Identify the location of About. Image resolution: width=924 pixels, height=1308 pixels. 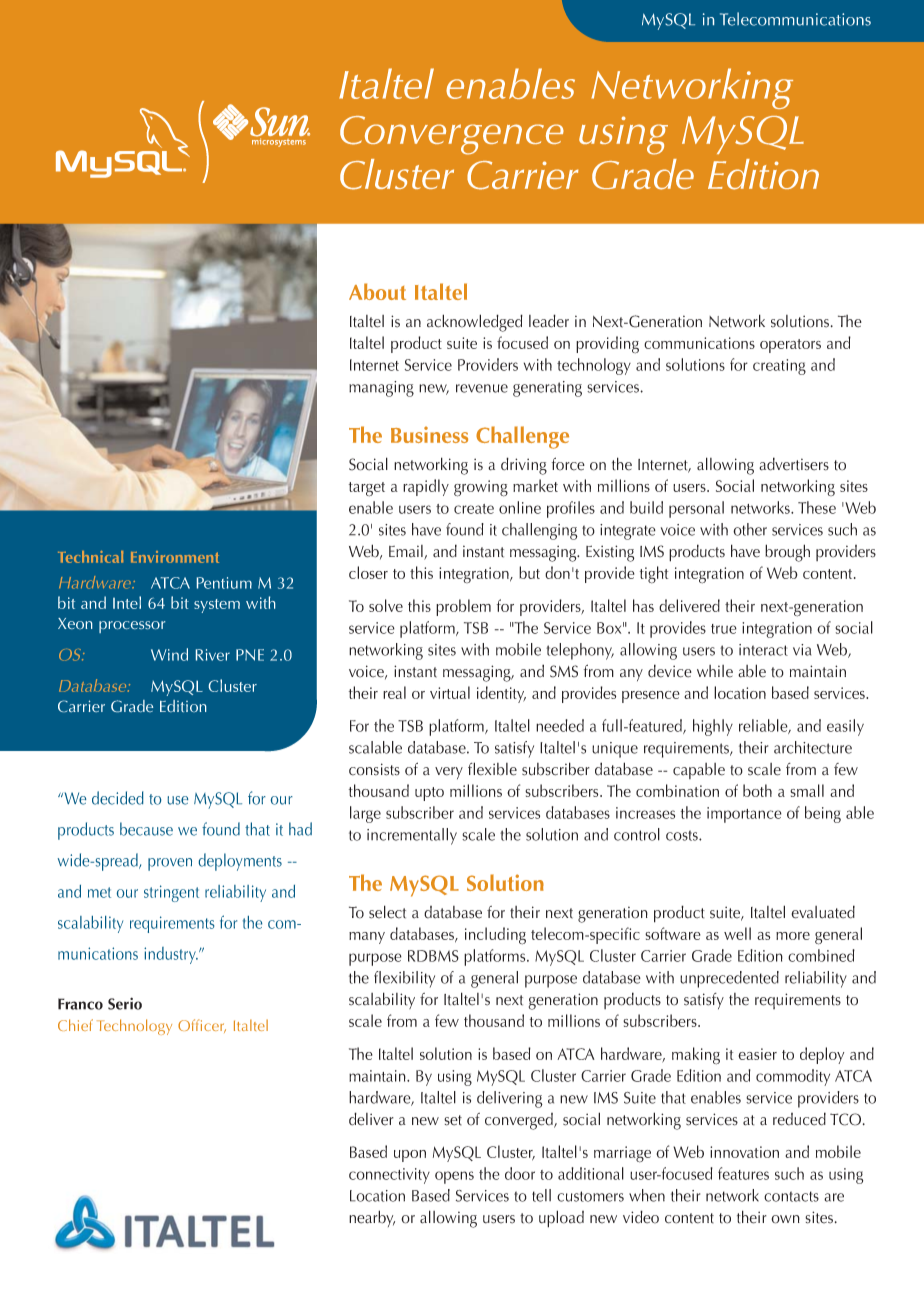
(377, 291).
